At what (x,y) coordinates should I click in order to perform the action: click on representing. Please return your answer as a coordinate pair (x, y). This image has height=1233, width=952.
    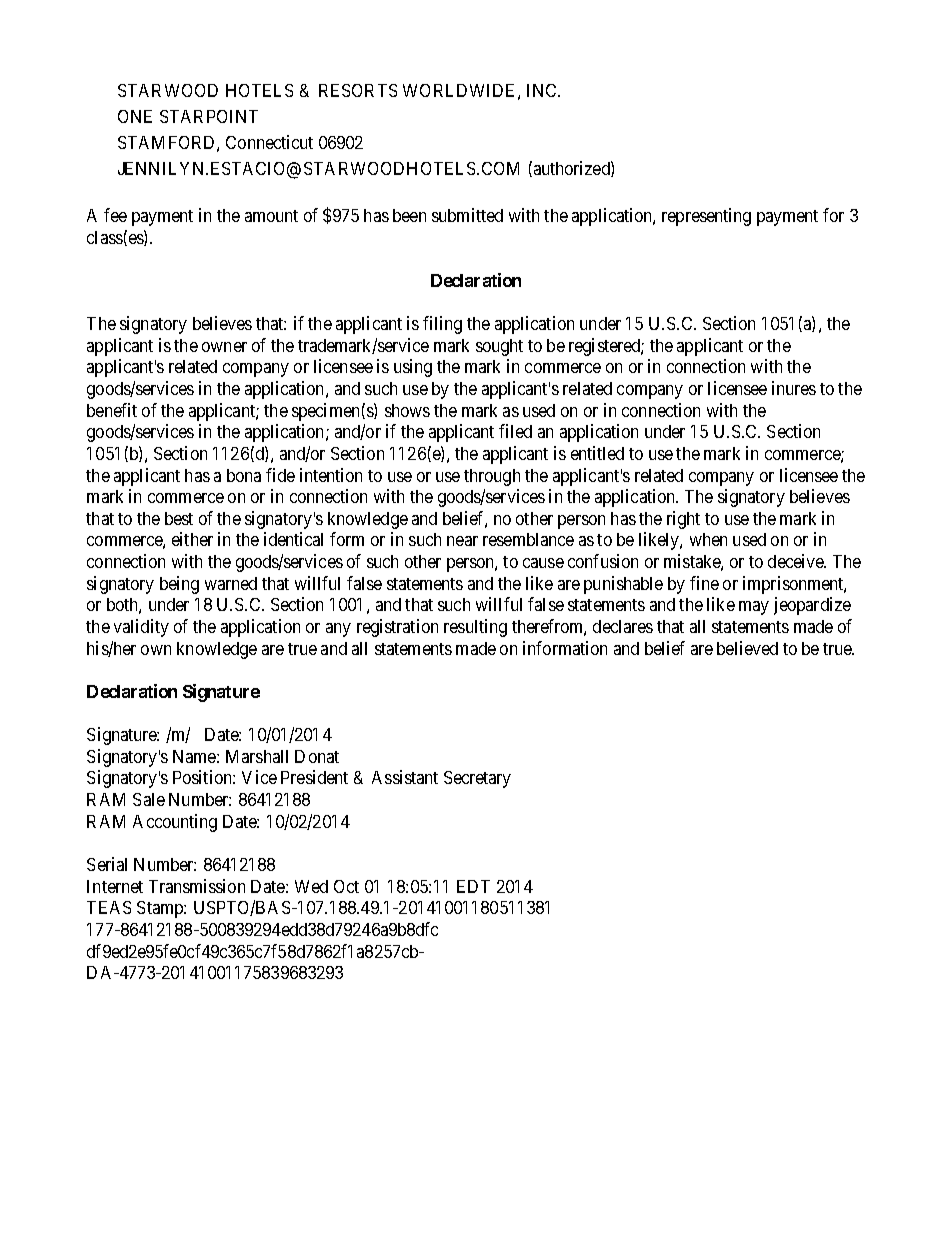
    Looking at the image, I should click on (706, 217).
